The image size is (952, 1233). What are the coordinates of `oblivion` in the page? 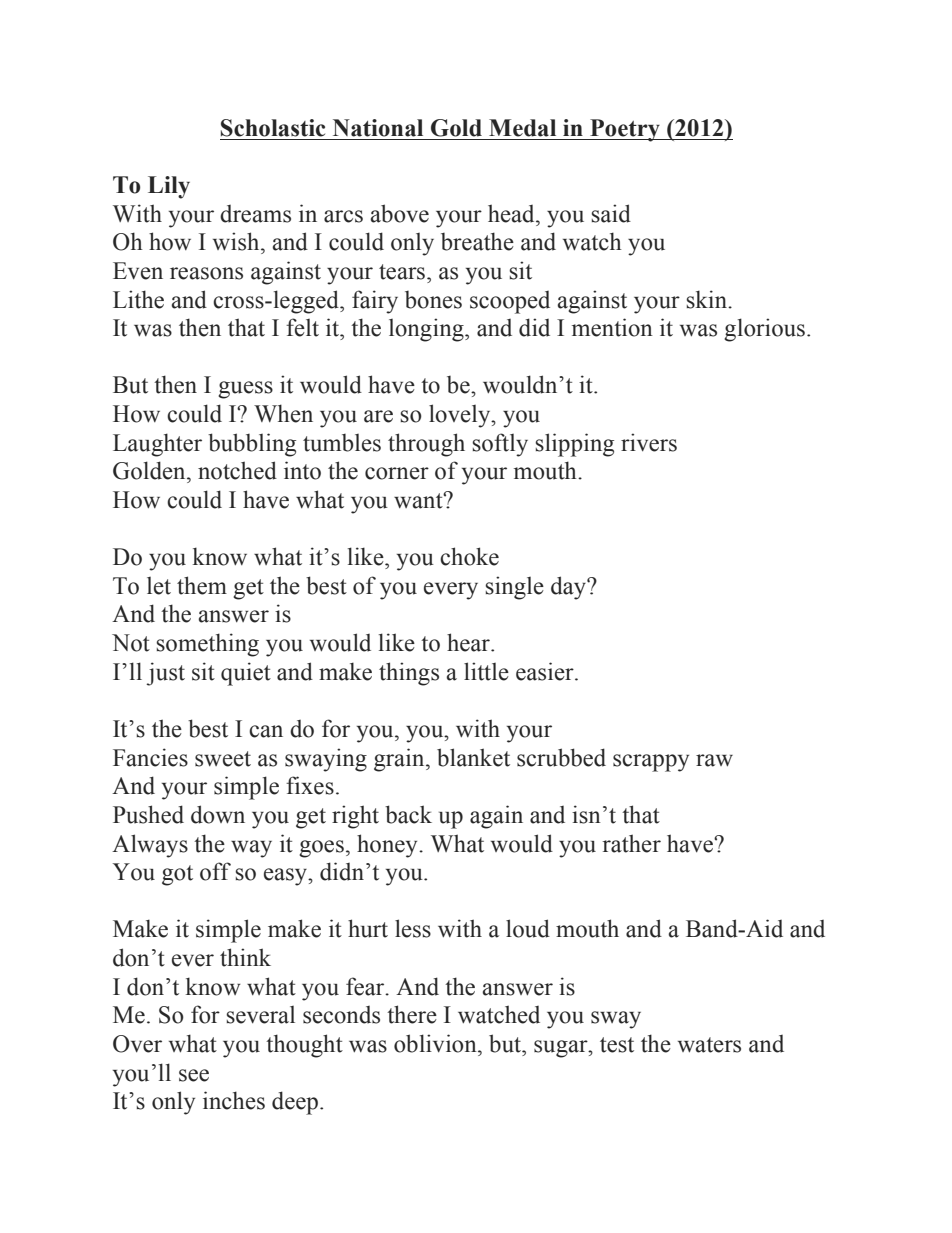 It's located at (436, 1043).
